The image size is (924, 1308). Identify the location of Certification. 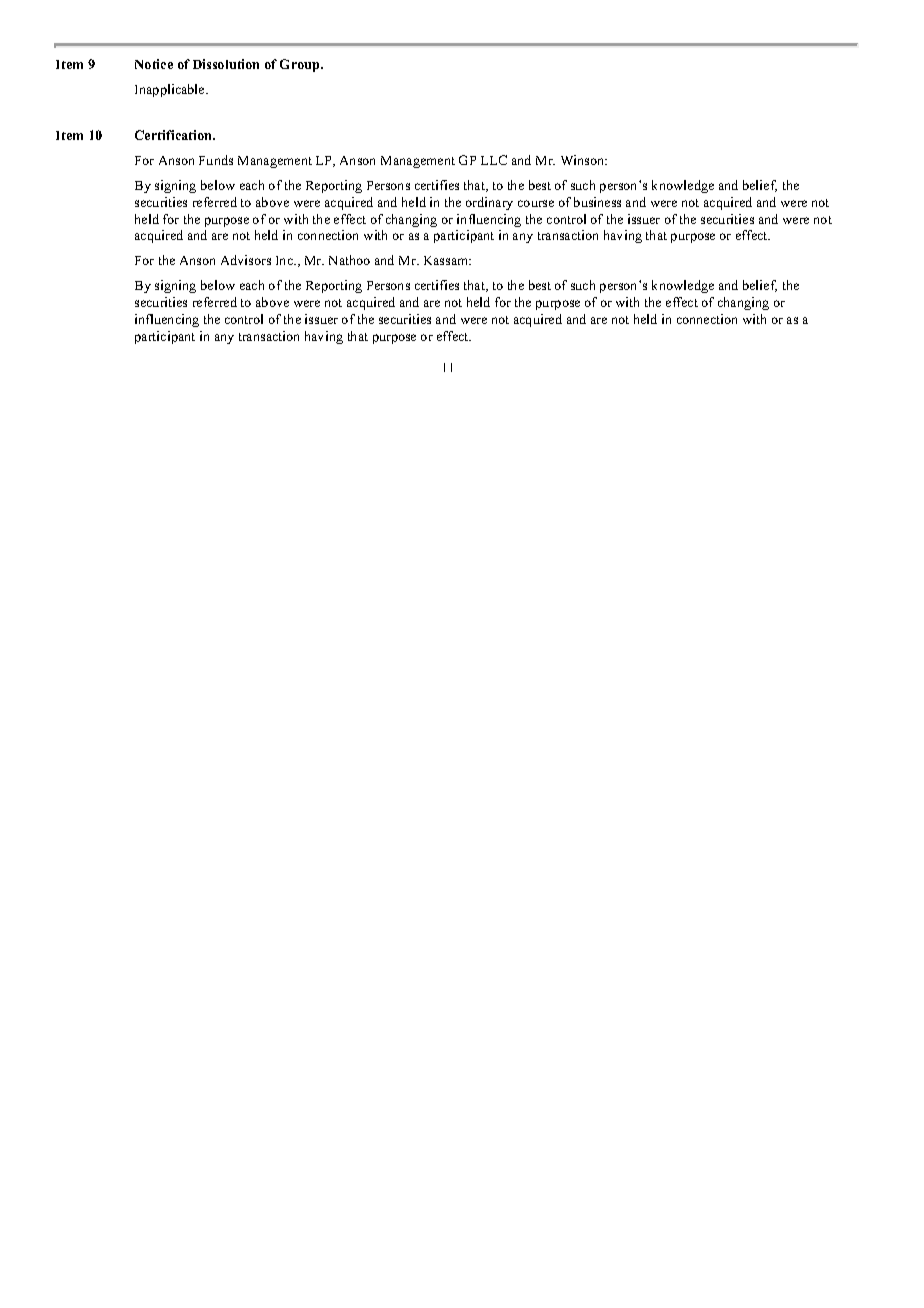
(174, 135).
